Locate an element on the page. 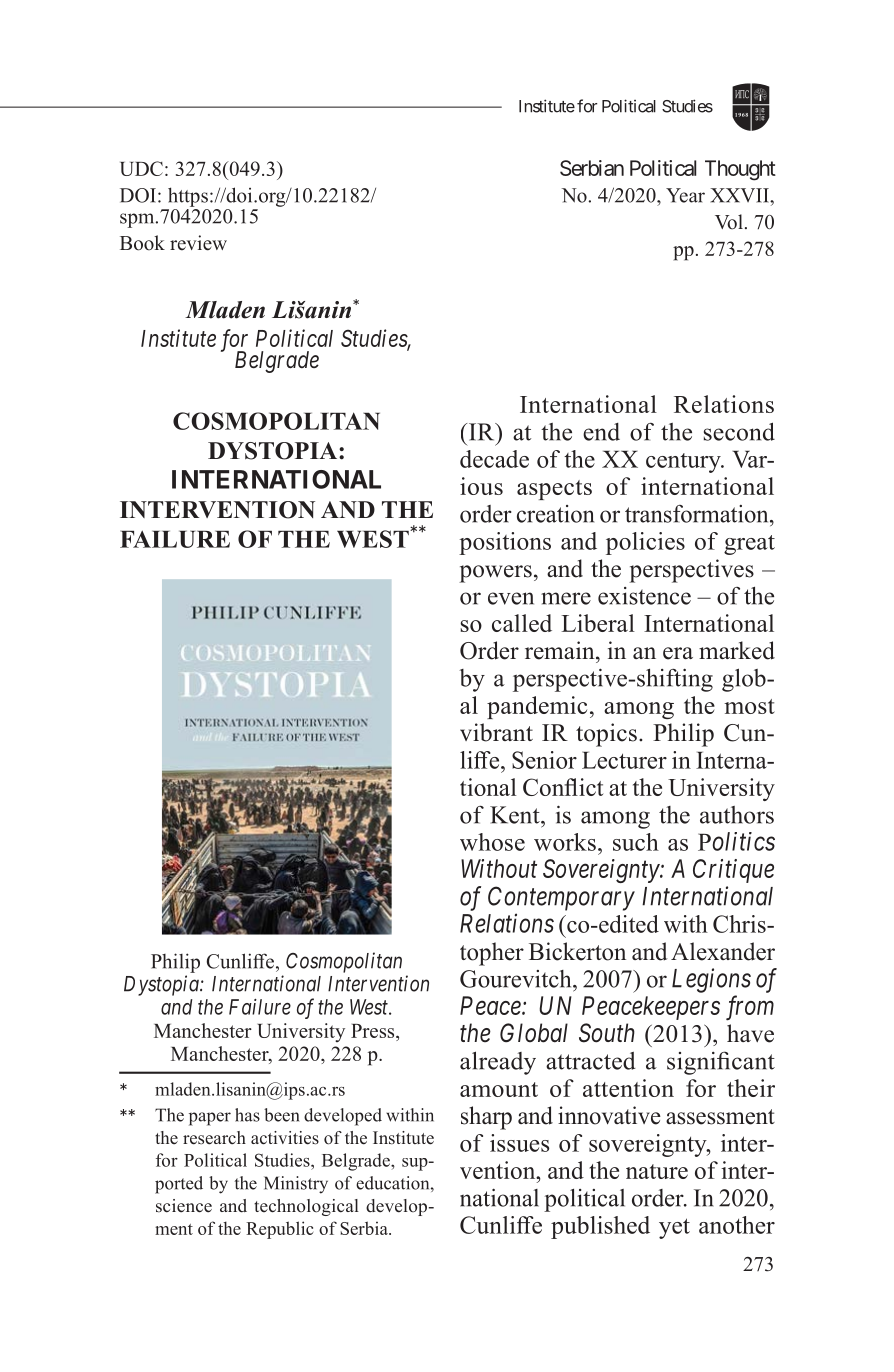 Image resolution: width=894 pixels, height=1372 pixels. Press is located at coordinates (374, 1031).
